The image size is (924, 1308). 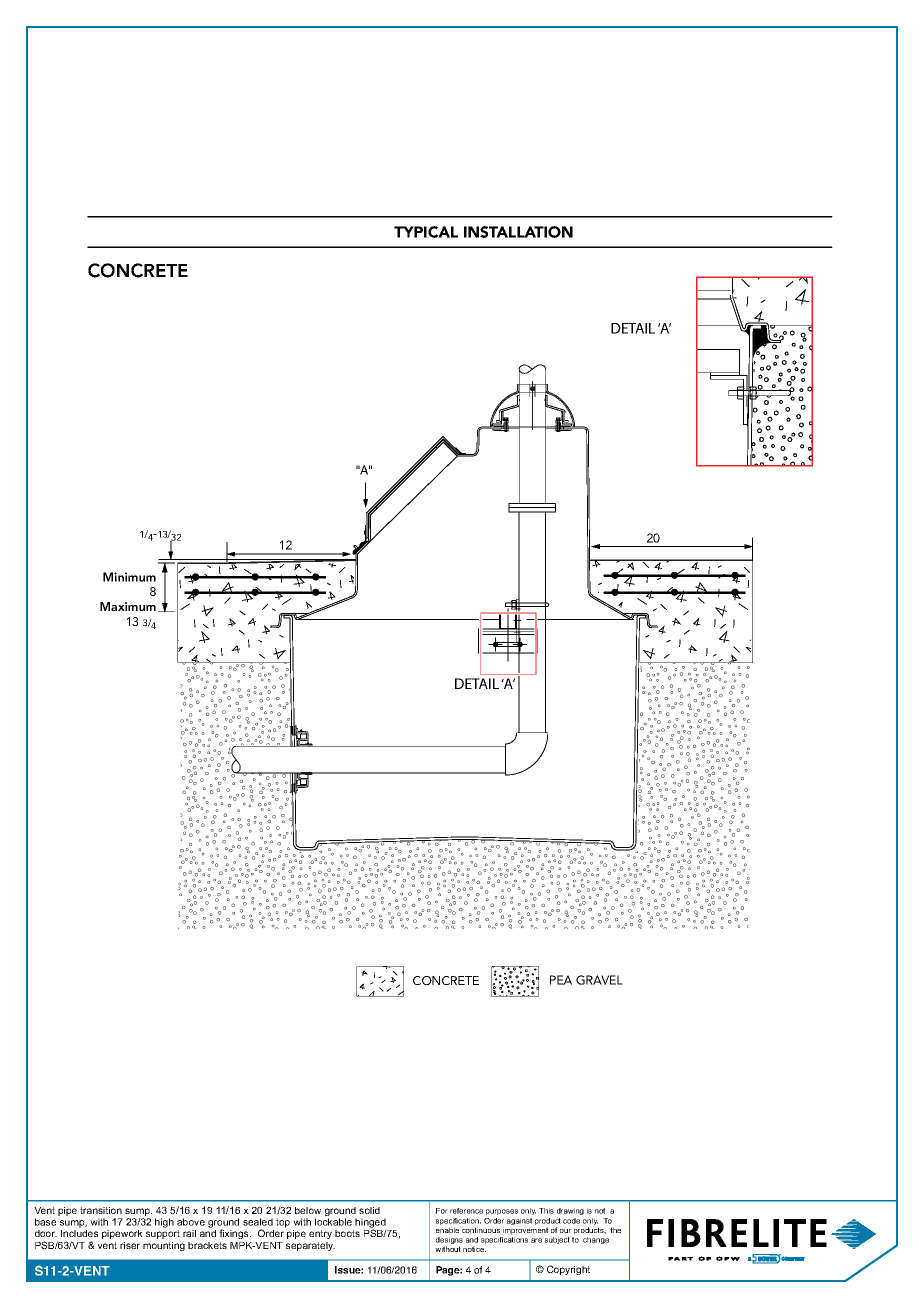 What do you see at coordinates (129, 577) in the screenshot?
I see `Minimum` at bounding box center [129, 577].
